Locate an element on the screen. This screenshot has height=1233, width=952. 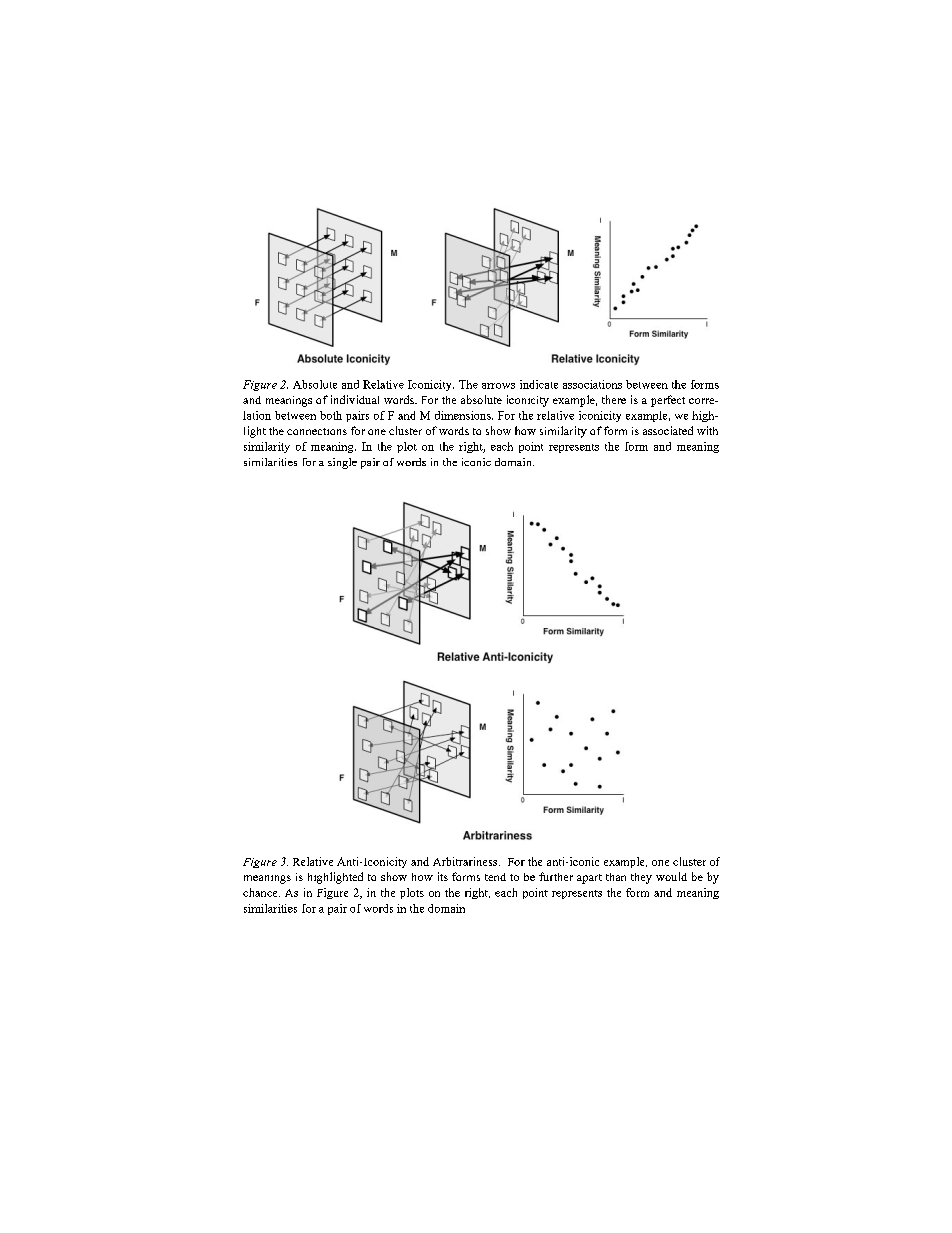
Arbitrariness is located at coordinates (466, 861).
